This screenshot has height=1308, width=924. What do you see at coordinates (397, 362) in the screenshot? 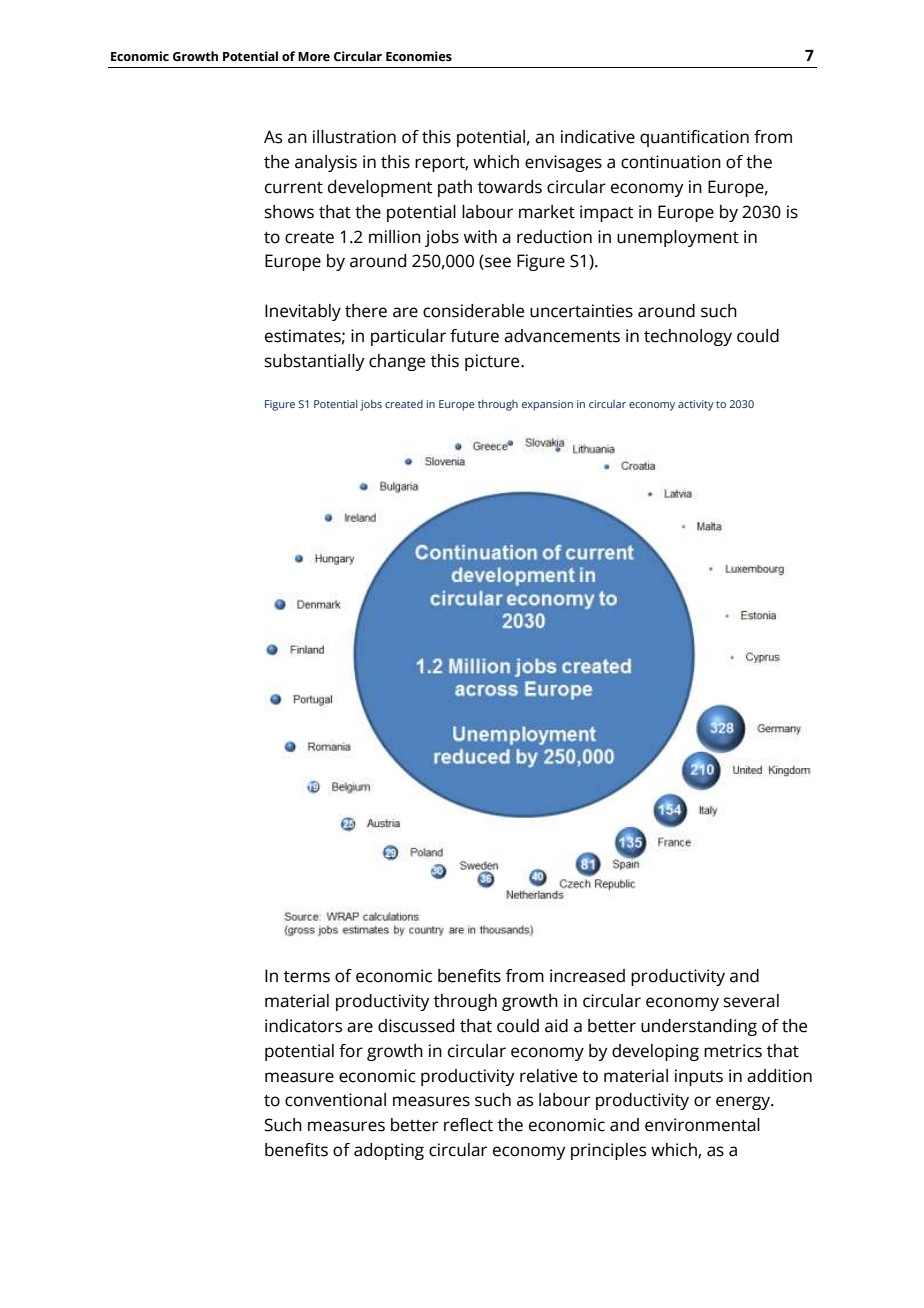
I see `change` at bounding box center [397, 362].
